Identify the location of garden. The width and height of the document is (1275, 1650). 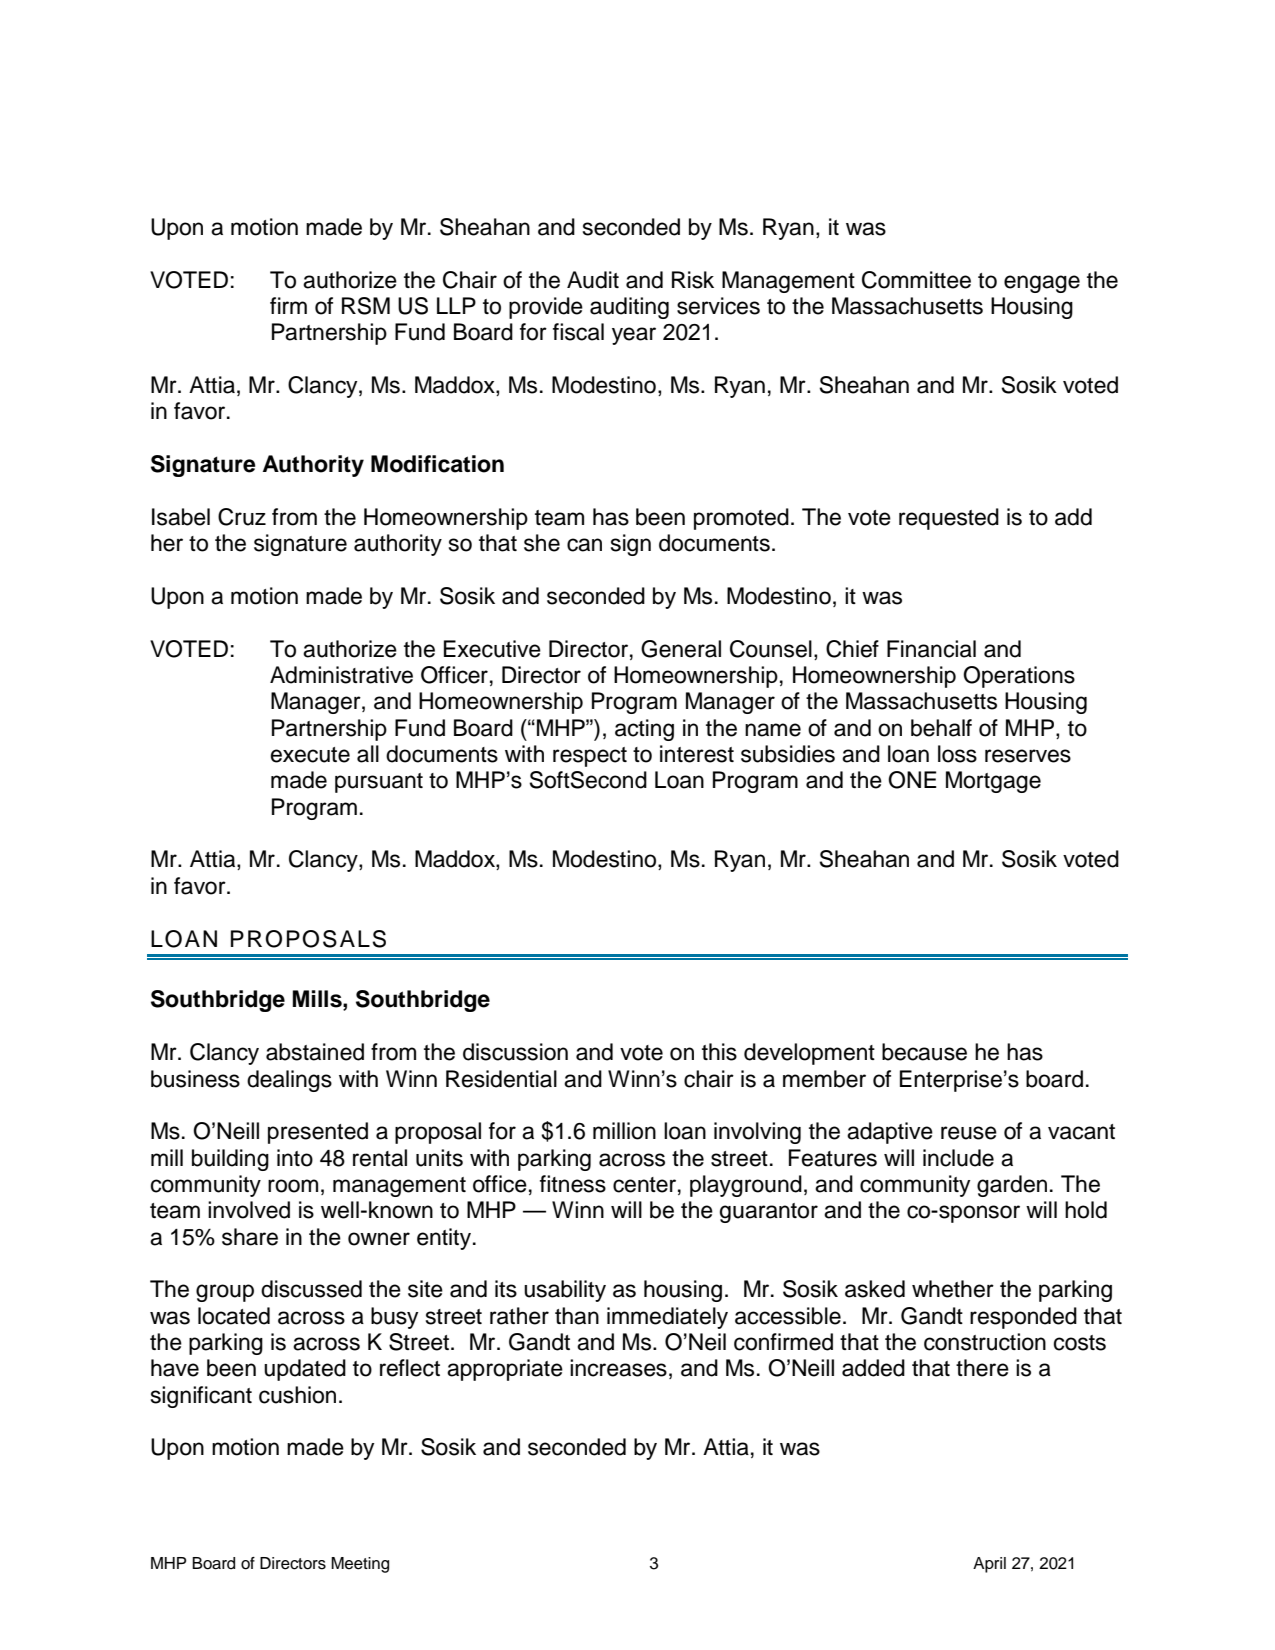
(1012, 1186).
